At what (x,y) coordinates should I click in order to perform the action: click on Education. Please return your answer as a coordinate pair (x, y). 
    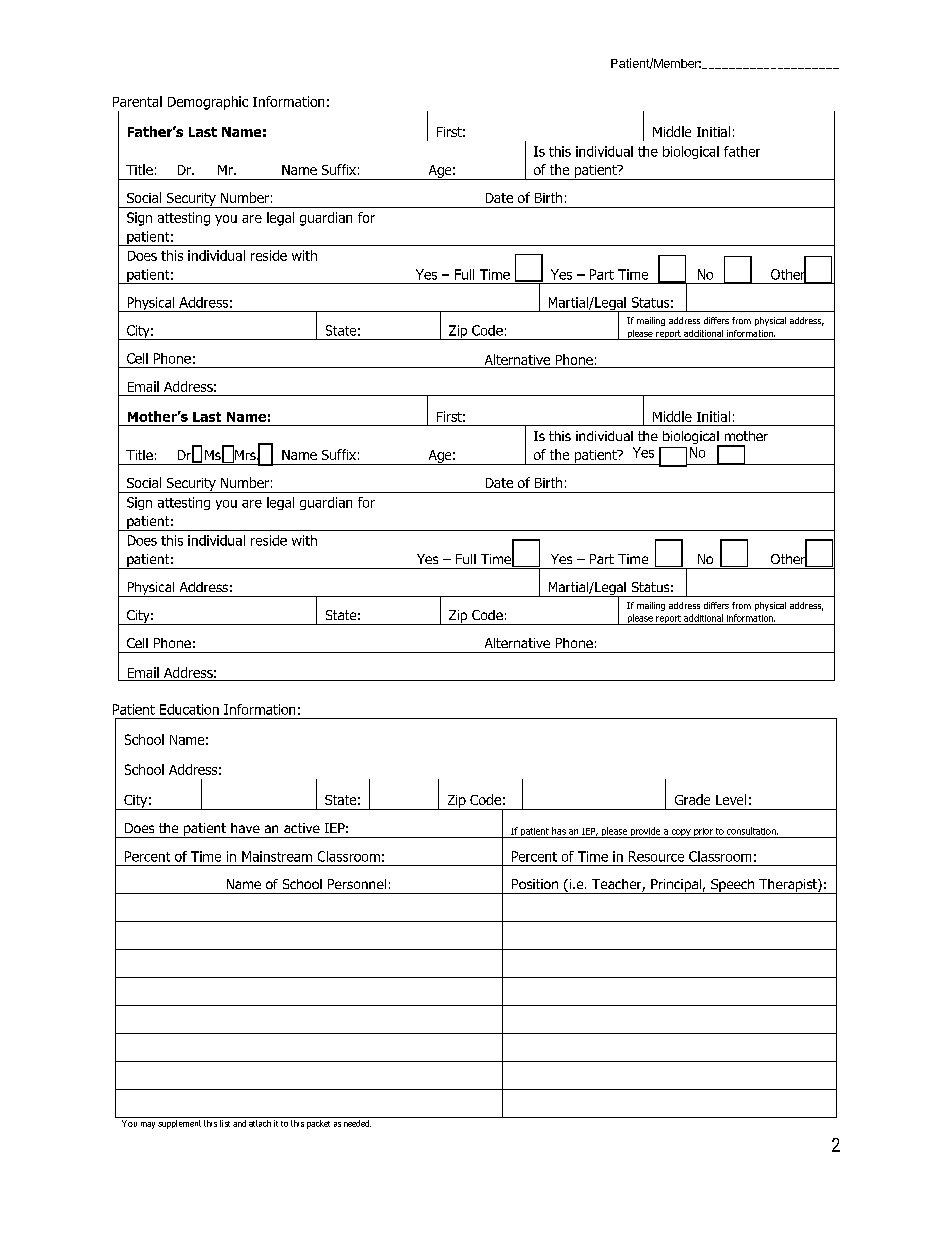
    Looking at the image, I should click on (189, 709).
